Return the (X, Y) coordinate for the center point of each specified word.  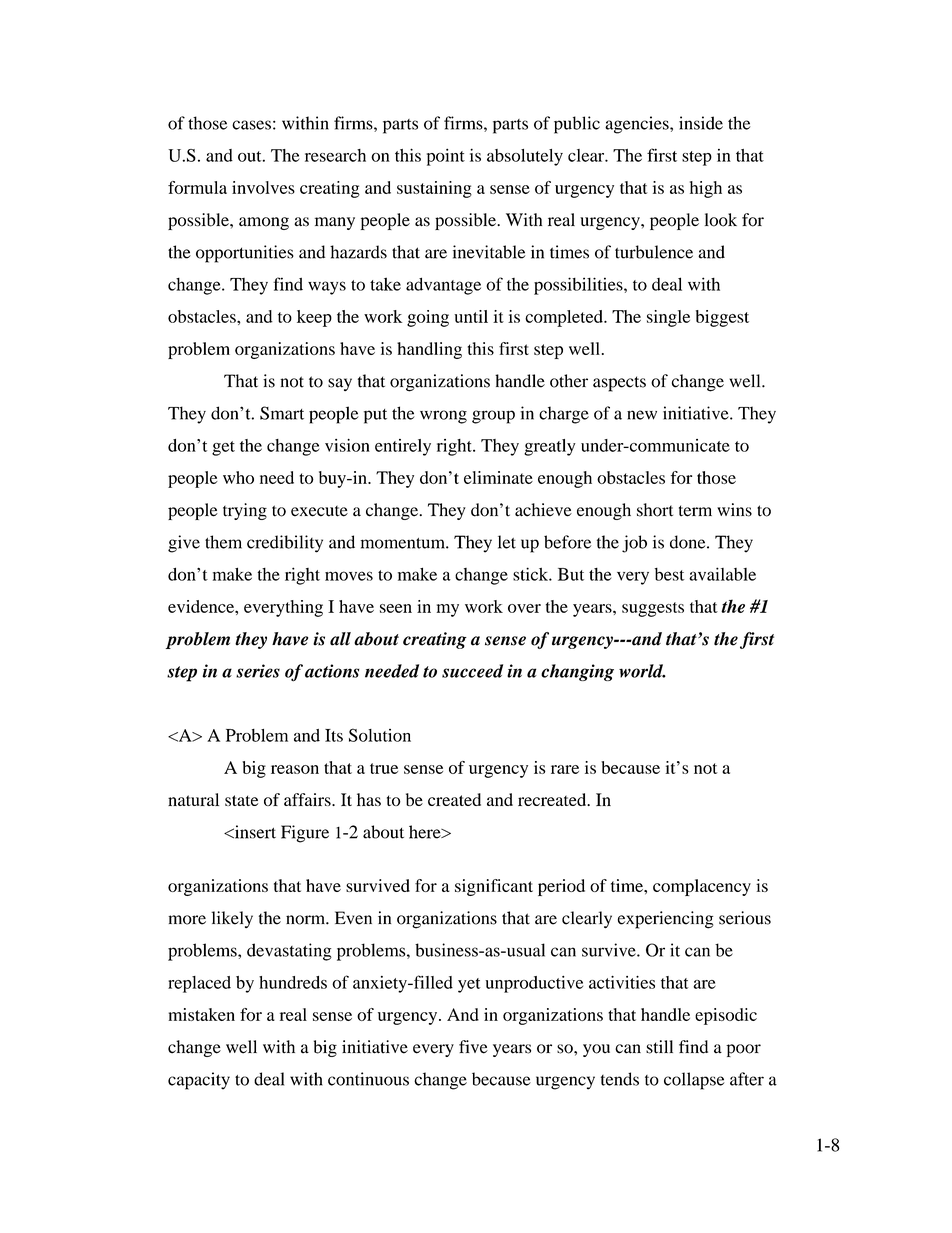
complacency (702, 887)
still (659, 1047)
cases (251, 125)
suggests (653, 609)
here (426, 832)
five (473, 1047)
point (446, 157)
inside (701, 123)
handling (429, 350)
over (524, 608)
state (241, 800)
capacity (199, 1081)
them (223, 542)
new (642, 415)
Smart (282, 413)
